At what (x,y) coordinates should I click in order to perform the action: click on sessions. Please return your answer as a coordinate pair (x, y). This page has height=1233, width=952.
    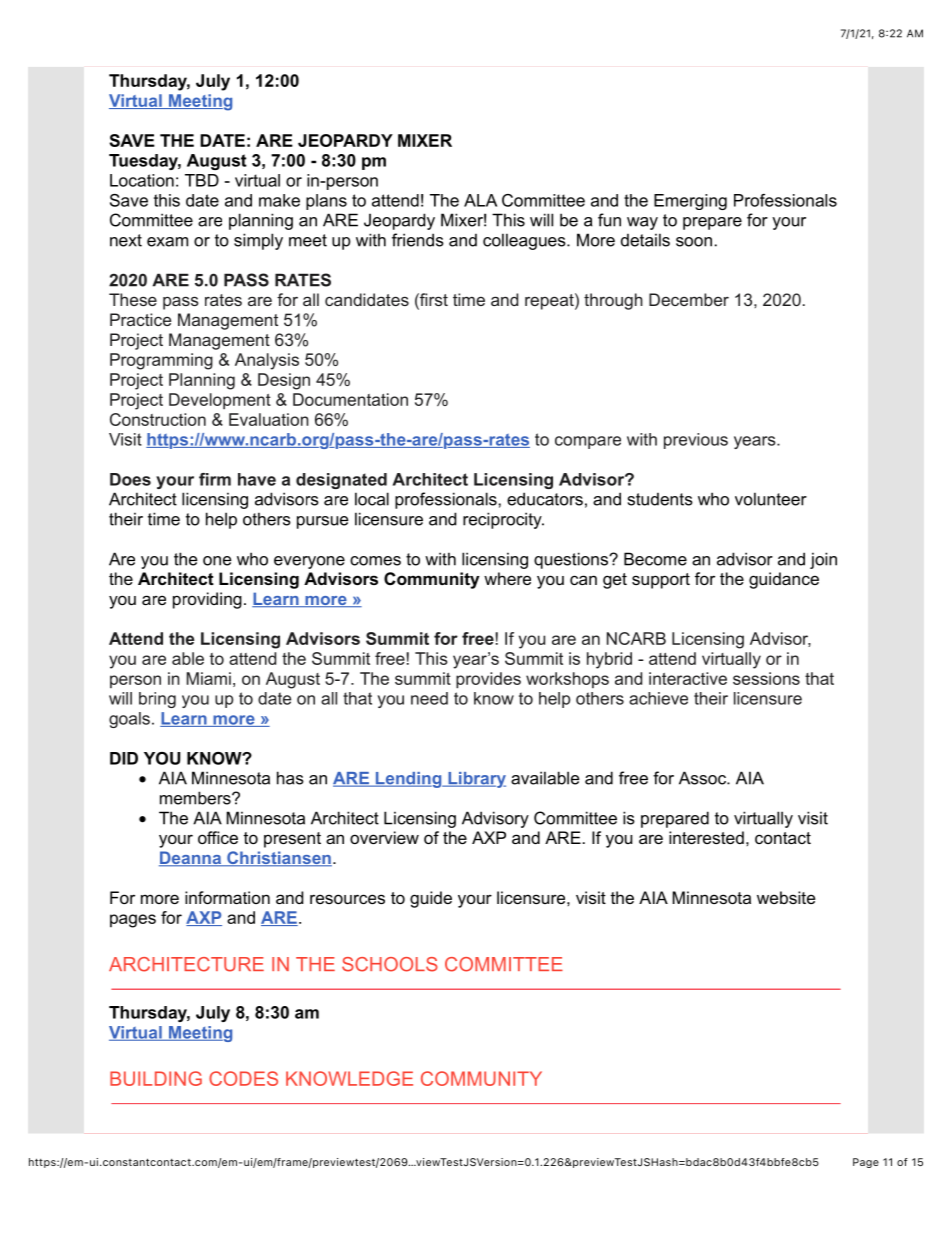
    Looking at the image, I should click on (766, 678).
